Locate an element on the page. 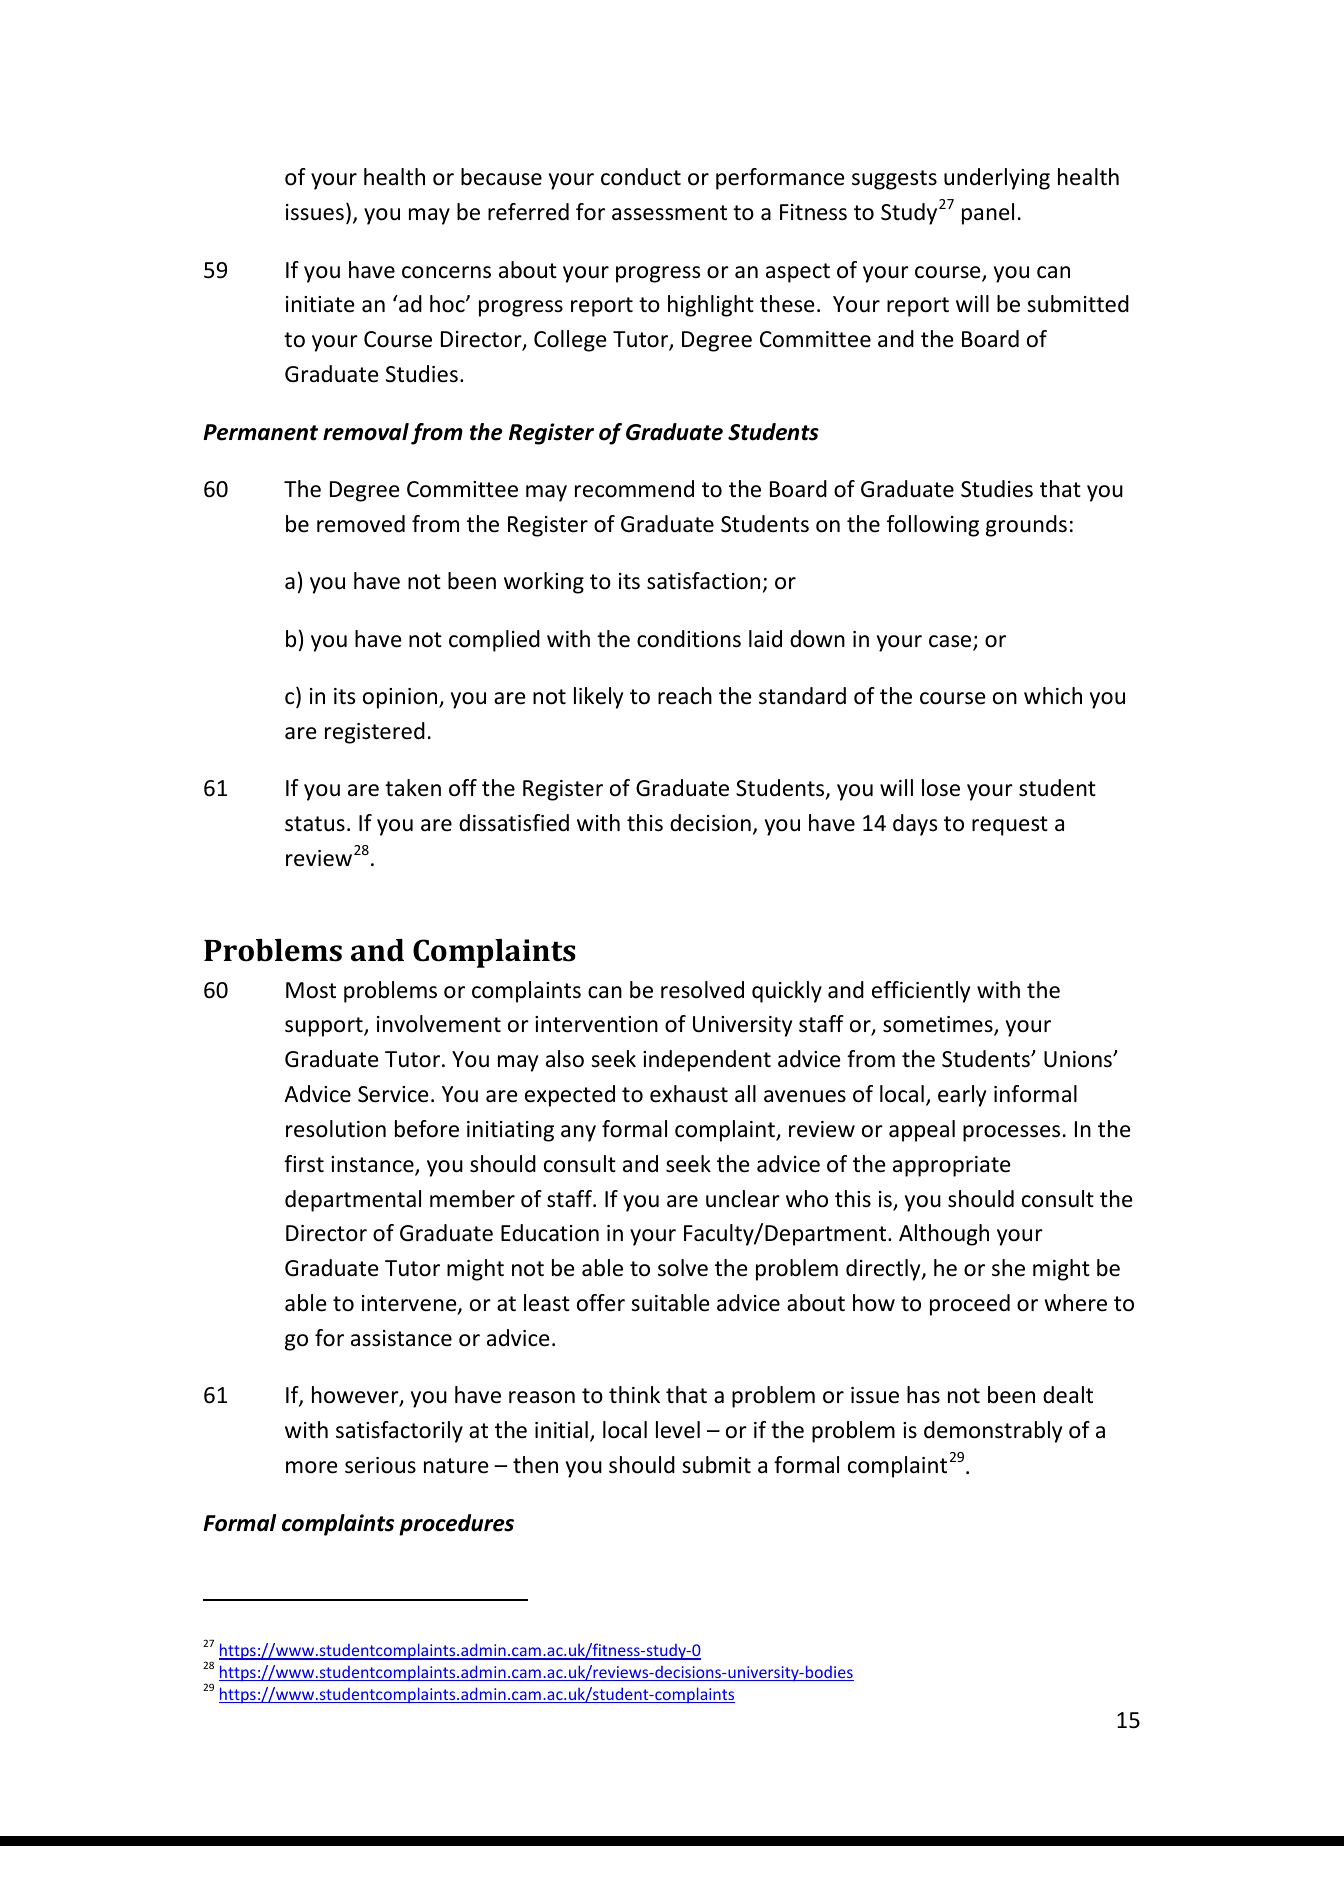  conditions is located at coordinates (689, 639).
